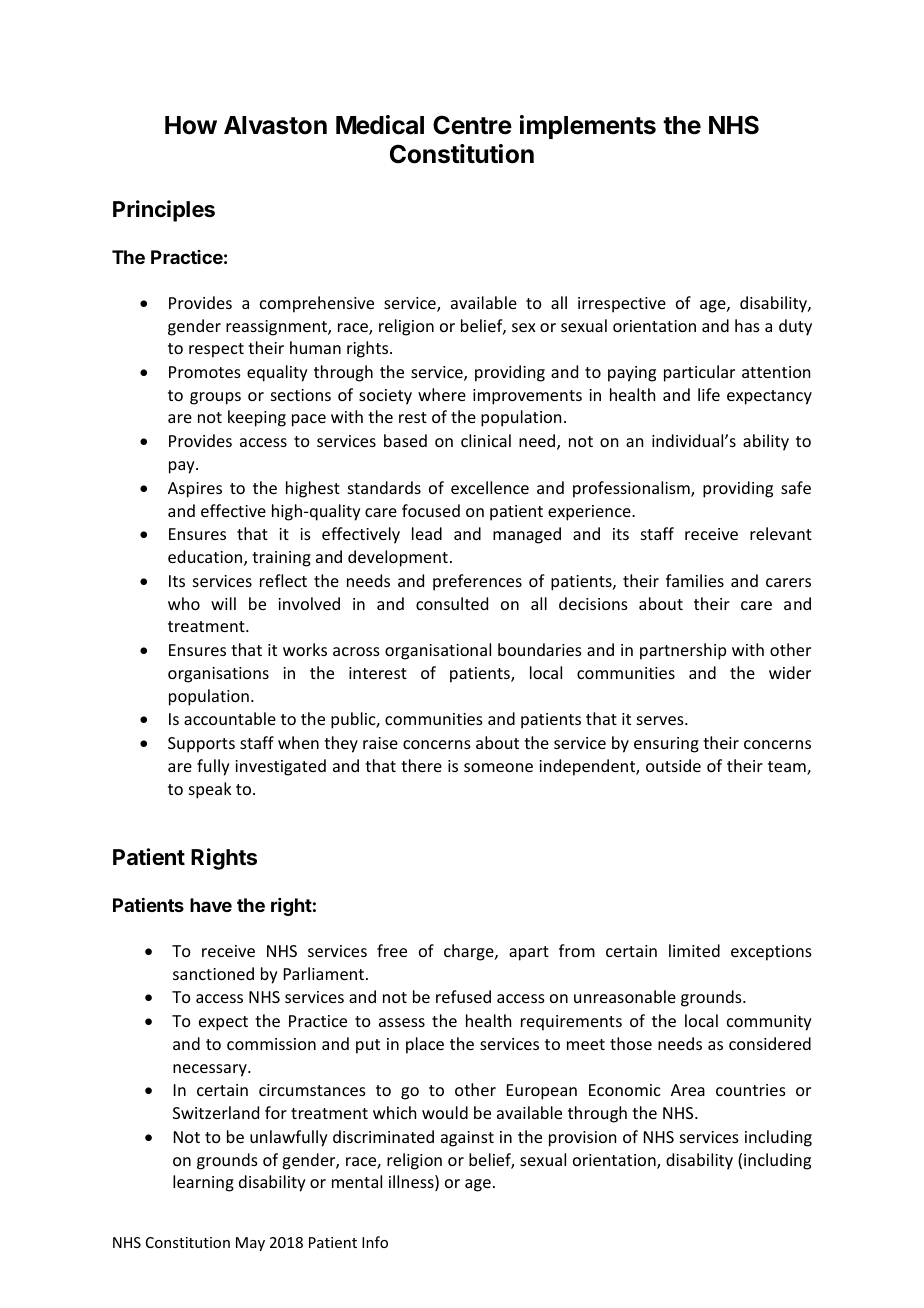  Describe the element at coordinates (694, 950) in the screenshot. I see `limited` at that location.
